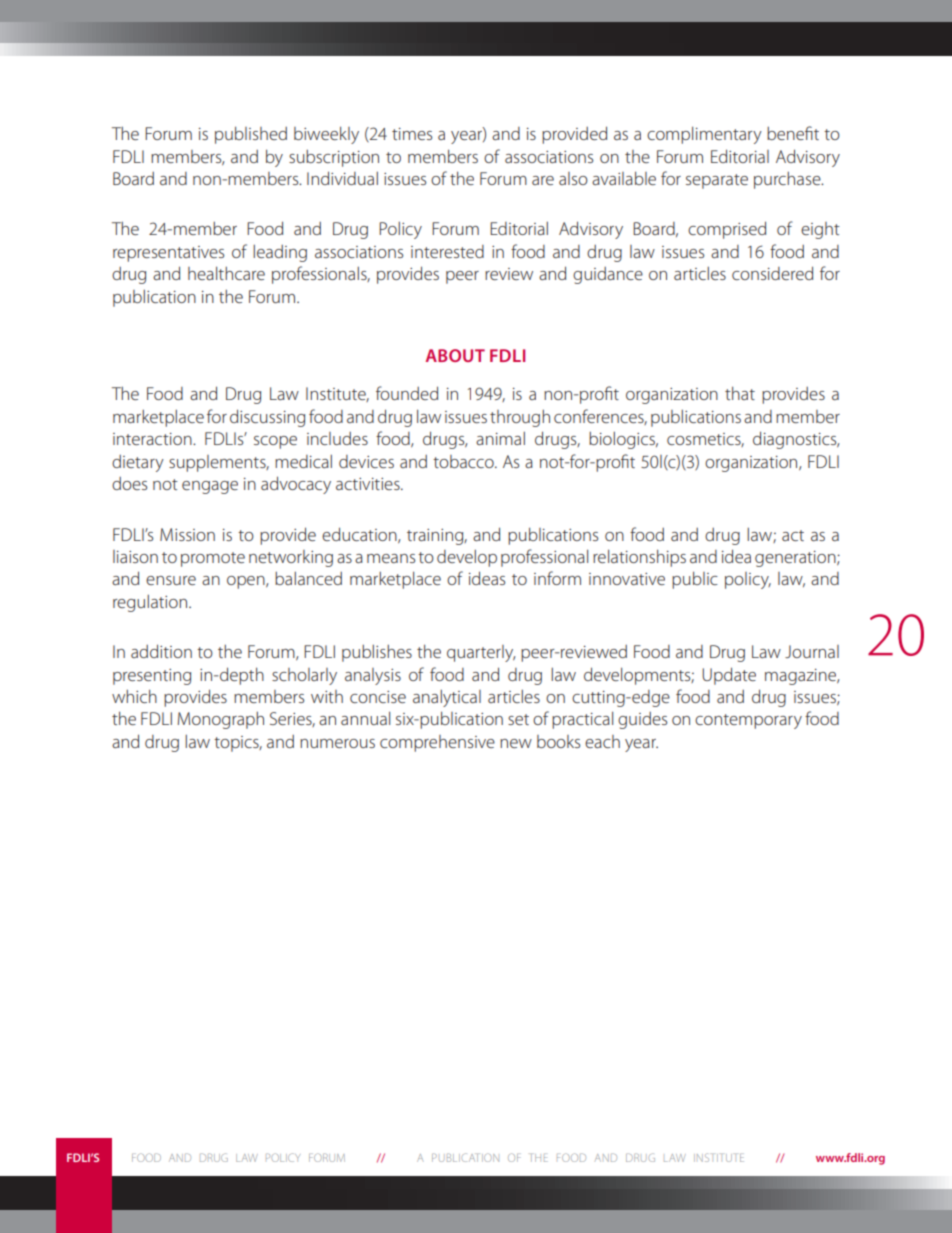  What do you see at coordinates (481, 653) in the page?
I see `quarterly` at bounding box center [481, 653].
